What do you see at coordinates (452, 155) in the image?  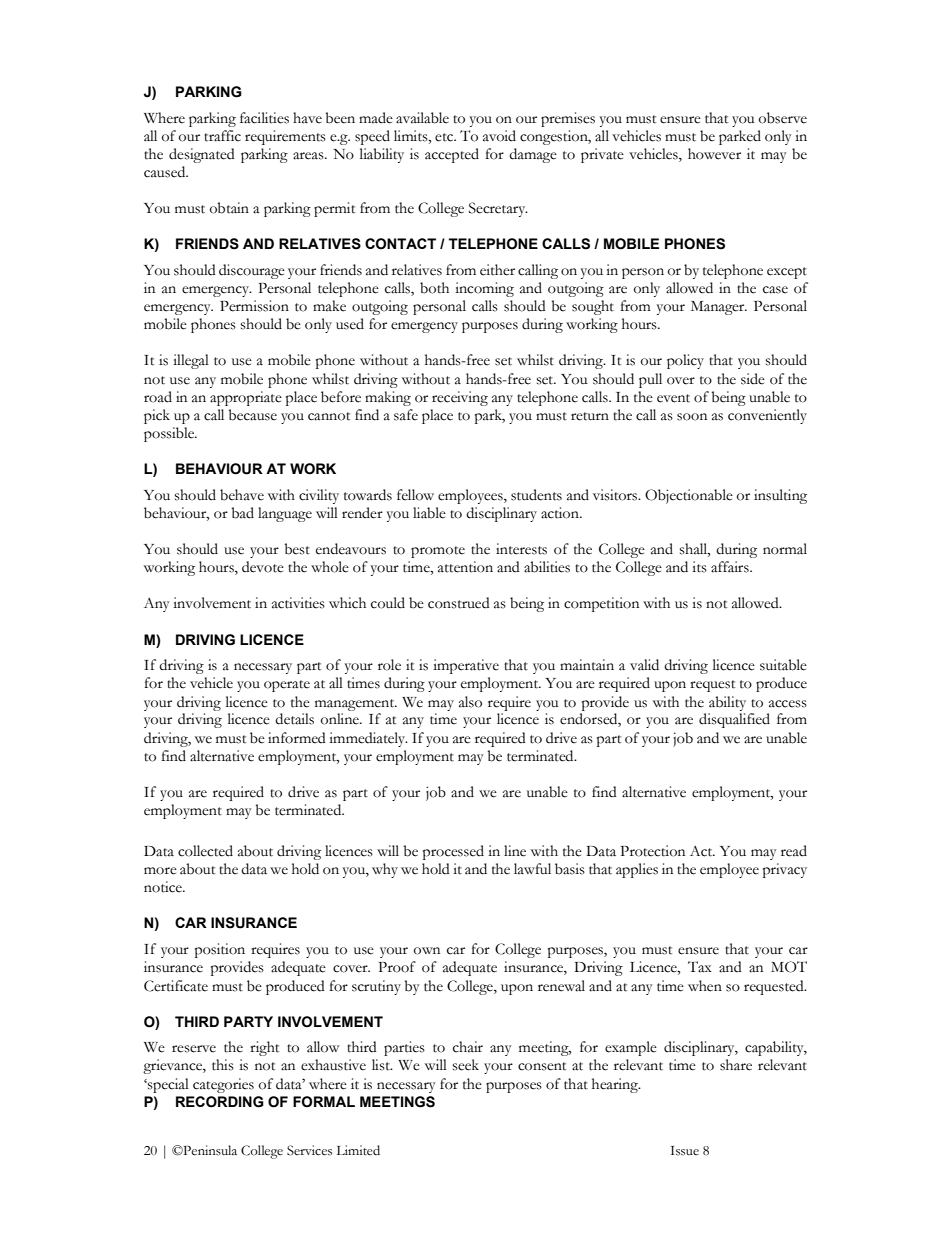 I see `accepted` at bounding box center [452, 155].
